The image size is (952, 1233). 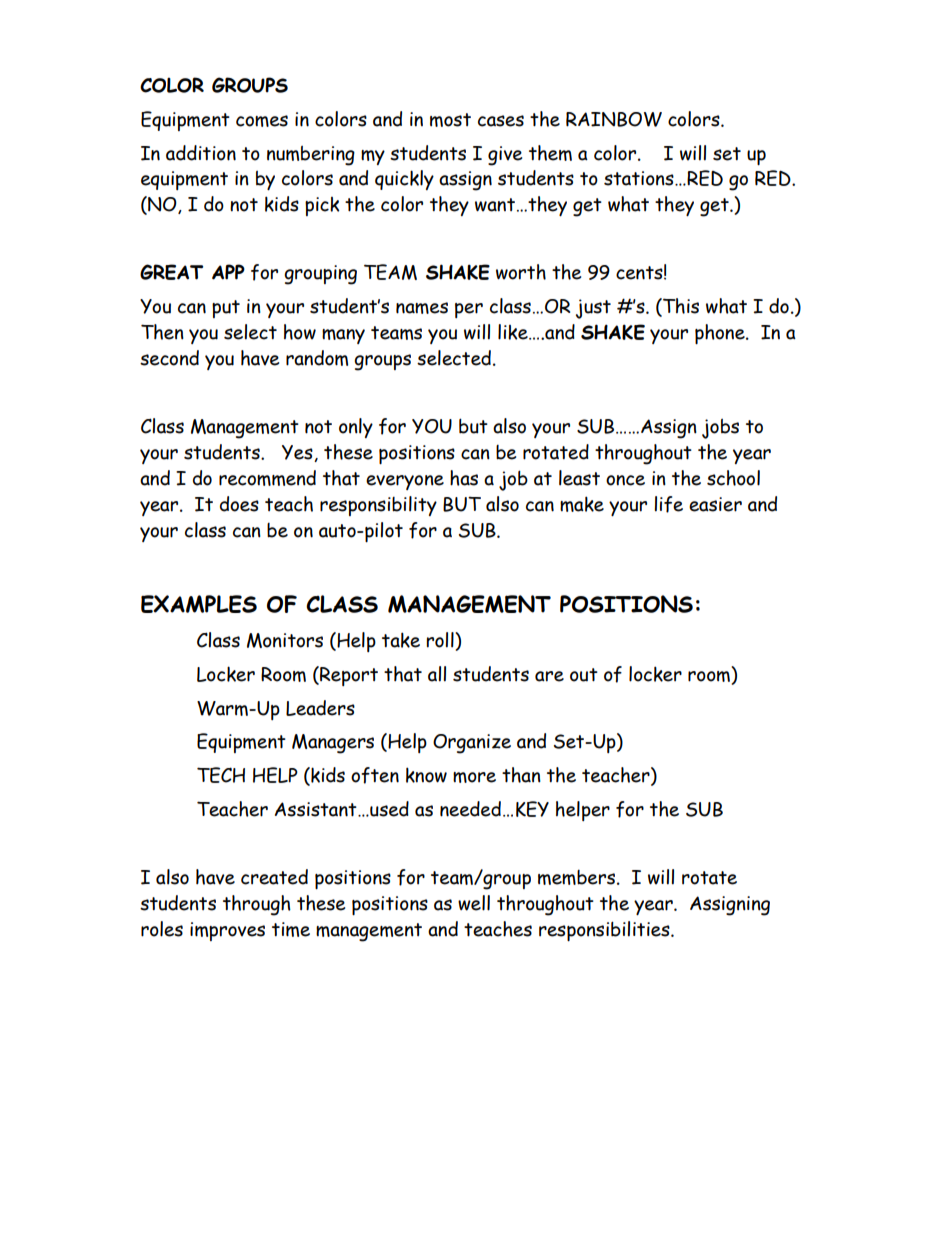 What do you see at coordinates (356, 428) in the screenshot?
I see `only` at bounding box center [356, 428].
